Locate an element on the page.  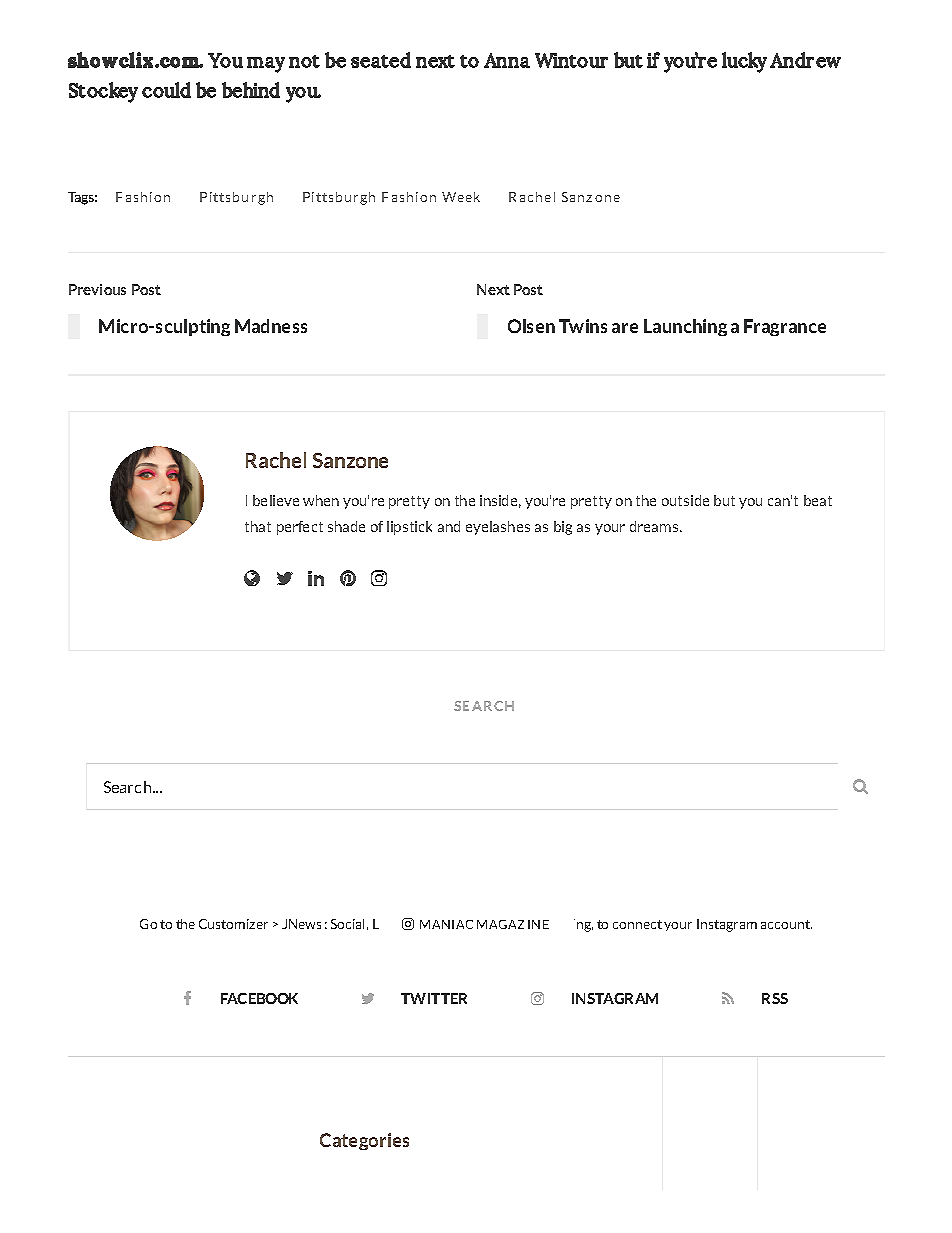
TWITTER is located at coordinates (434, 998).
